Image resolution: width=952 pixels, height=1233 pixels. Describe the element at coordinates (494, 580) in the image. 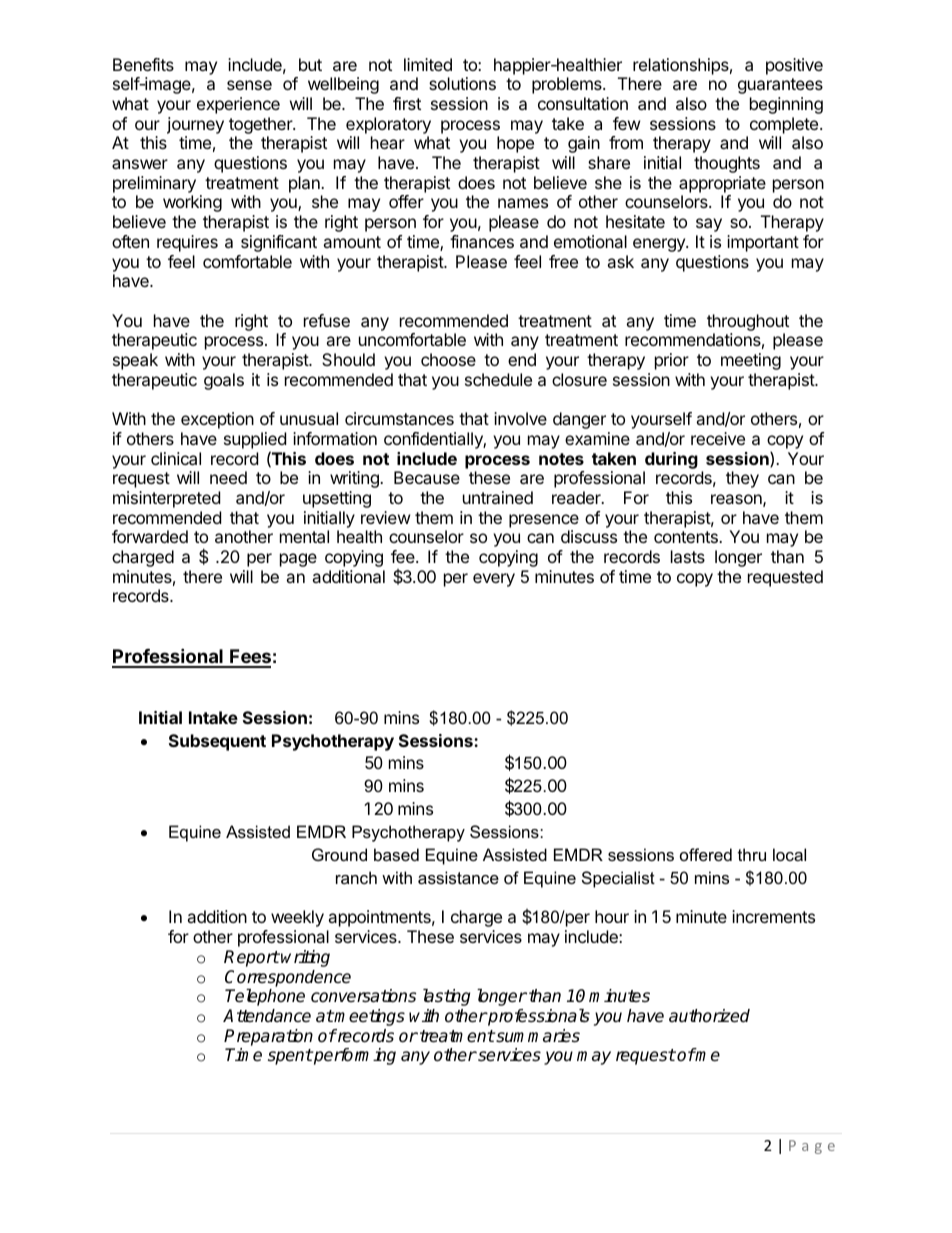

I see `every` at that location.
